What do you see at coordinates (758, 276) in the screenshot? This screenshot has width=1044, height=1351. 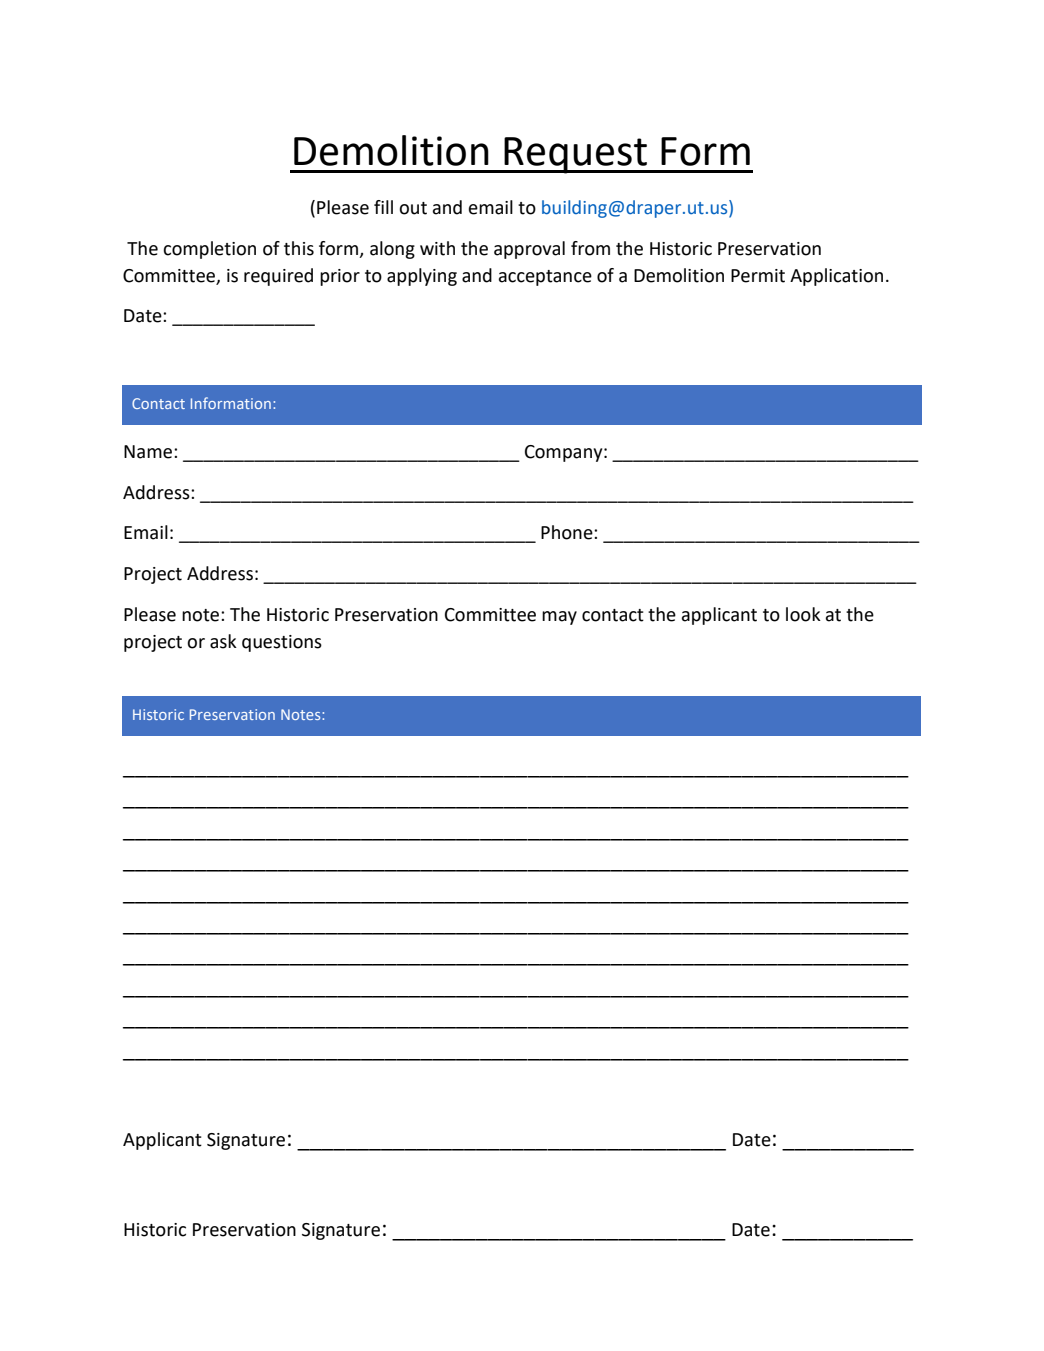 I see `Permit` at bounding box center [758, 276].
